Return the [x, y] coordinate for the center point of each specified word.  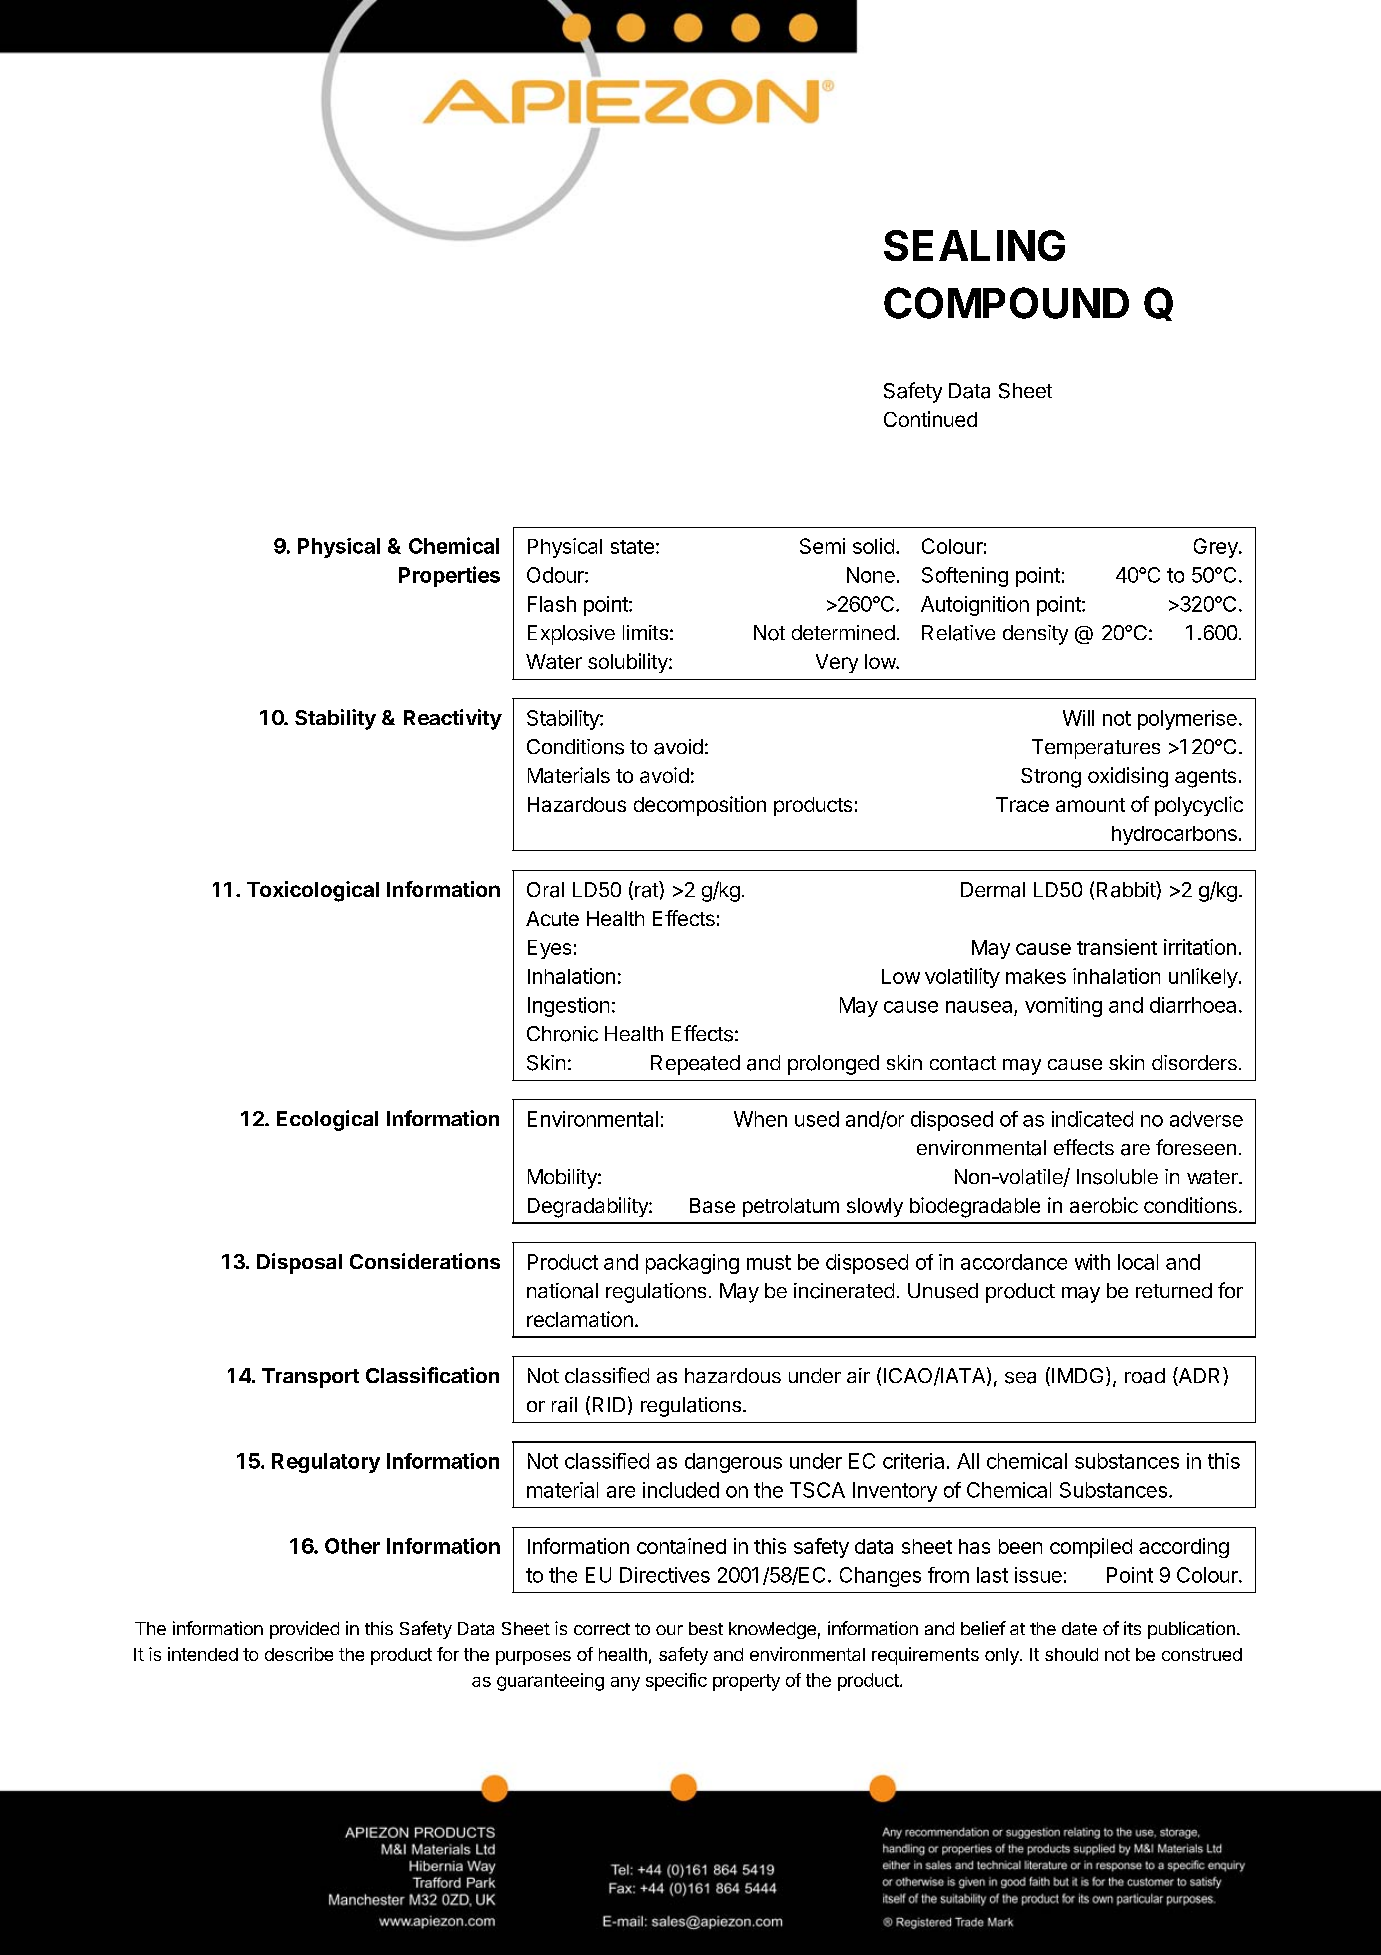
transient [1117, 947]
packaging [692, 1264]
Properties [449, 576]
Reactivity [453, 719]
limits [645, 632]
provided [304, 1630]
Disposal [299, 1263]
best [706, 1628]
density [1035, 635]
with [1092, 1262]
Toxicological [313, 891]
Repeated [695, 1065]
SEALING [974, 245]
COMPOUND [1006, 303]
